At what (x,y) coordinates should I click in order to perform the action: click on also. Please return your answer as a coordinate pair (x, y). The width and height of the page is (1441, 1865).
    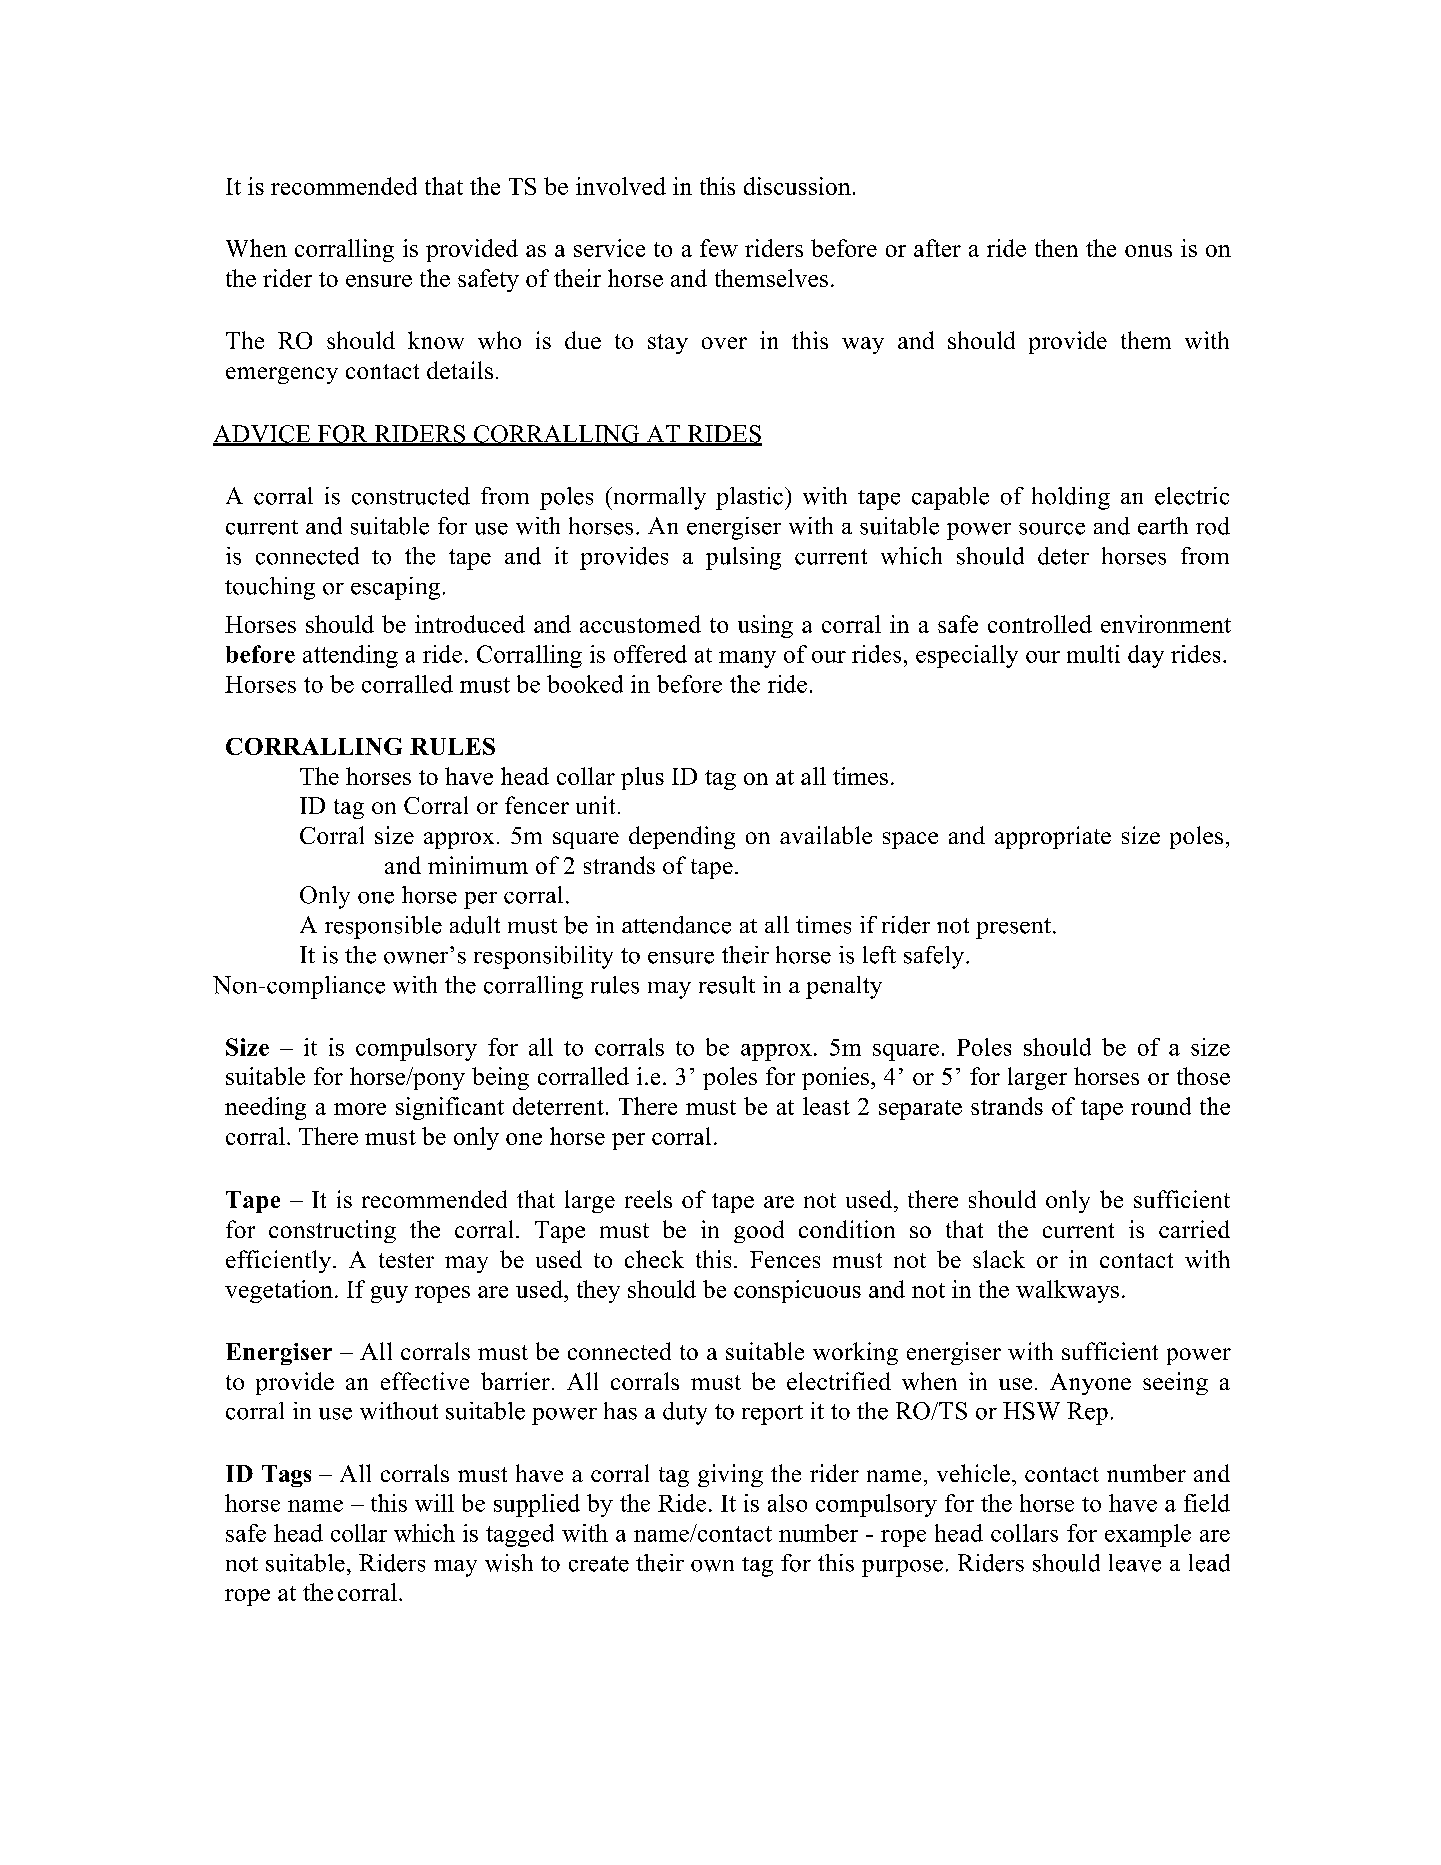
    Looking at the image, I should click on (787, 1503).
